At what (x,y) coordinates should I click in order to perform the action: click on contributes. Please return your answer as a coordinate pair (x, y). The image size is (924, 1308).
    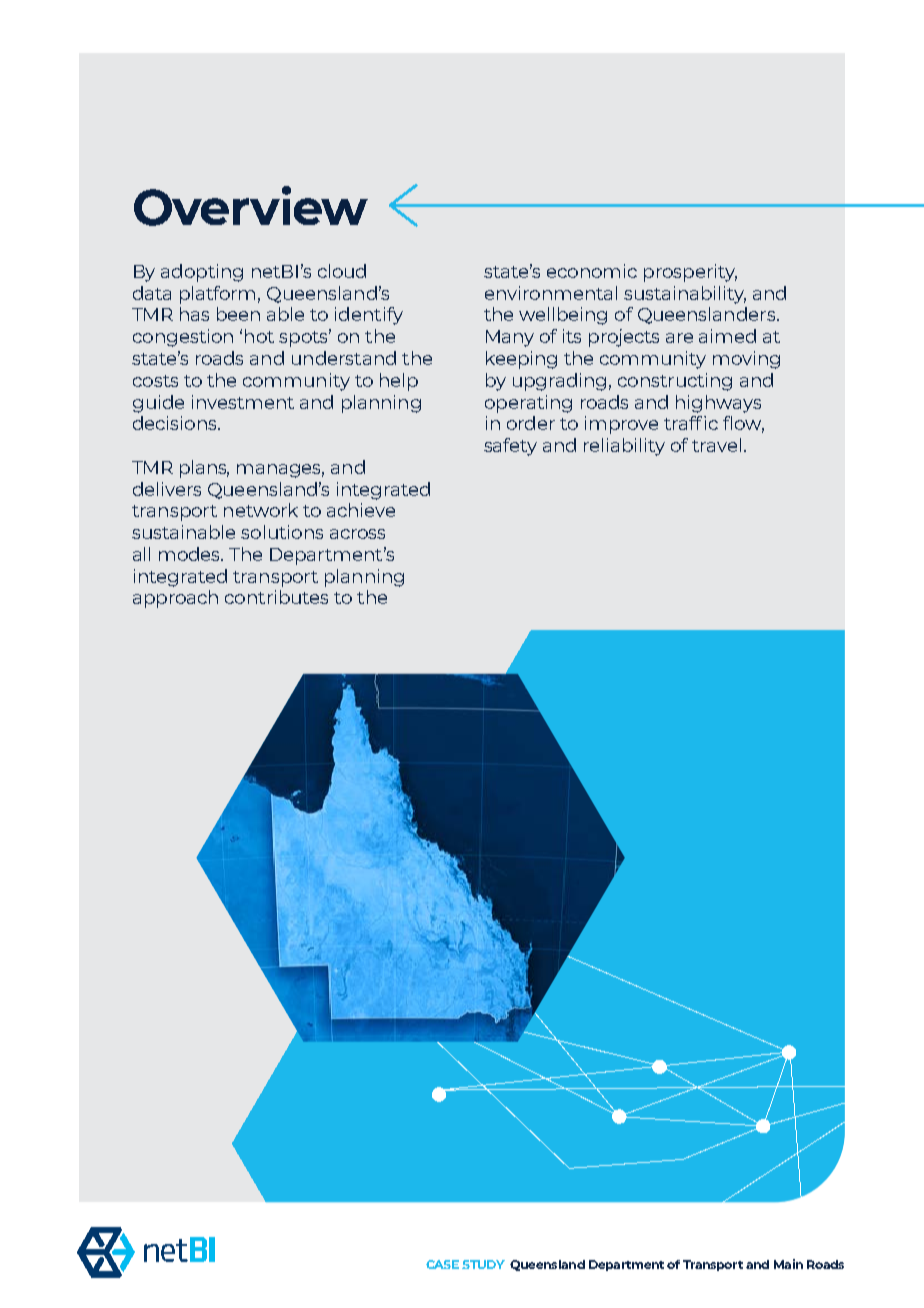
    Looking at the image, I should click on (276, 597).
